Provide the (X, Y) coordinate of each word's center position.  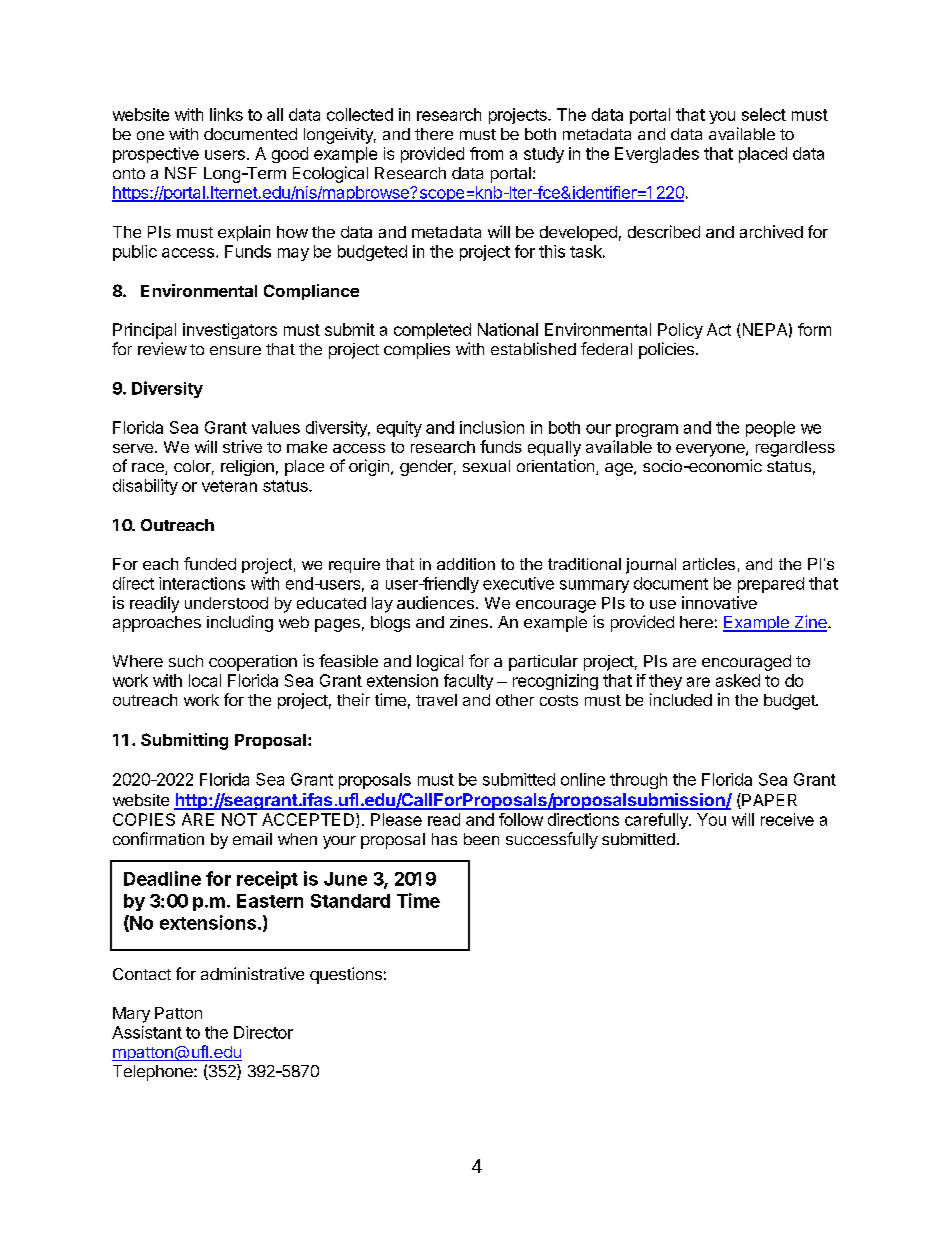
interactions (202, 583)
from (486, 153)
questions (346, 975)
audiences (435, 602)
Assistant (147, 1032)
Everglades (657, 155)
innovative (719, 602)
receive (787, 819)
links (226, 114)
